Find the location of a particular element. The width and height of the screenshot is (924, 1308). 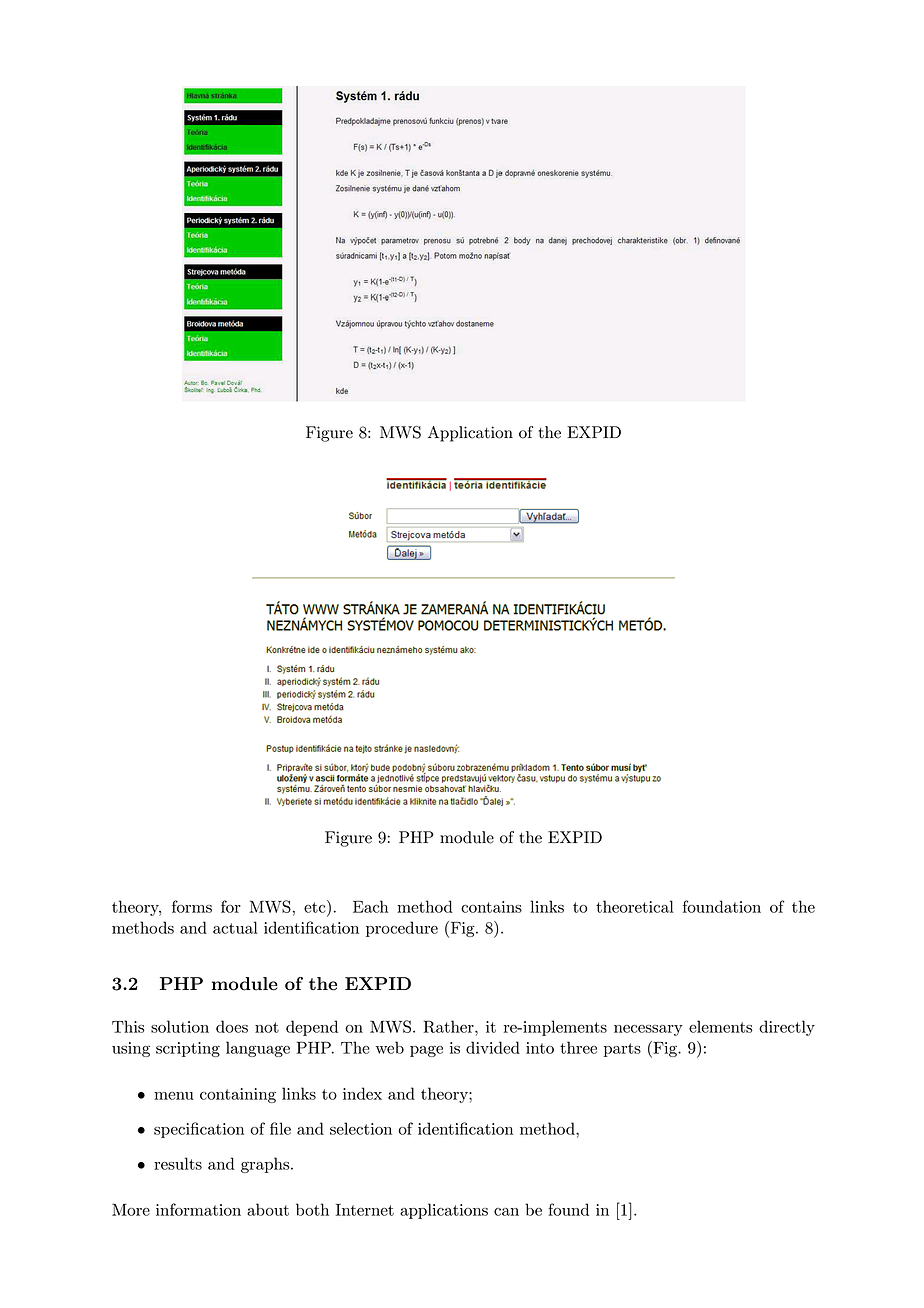

contains is located at coordinates (491, 907).
